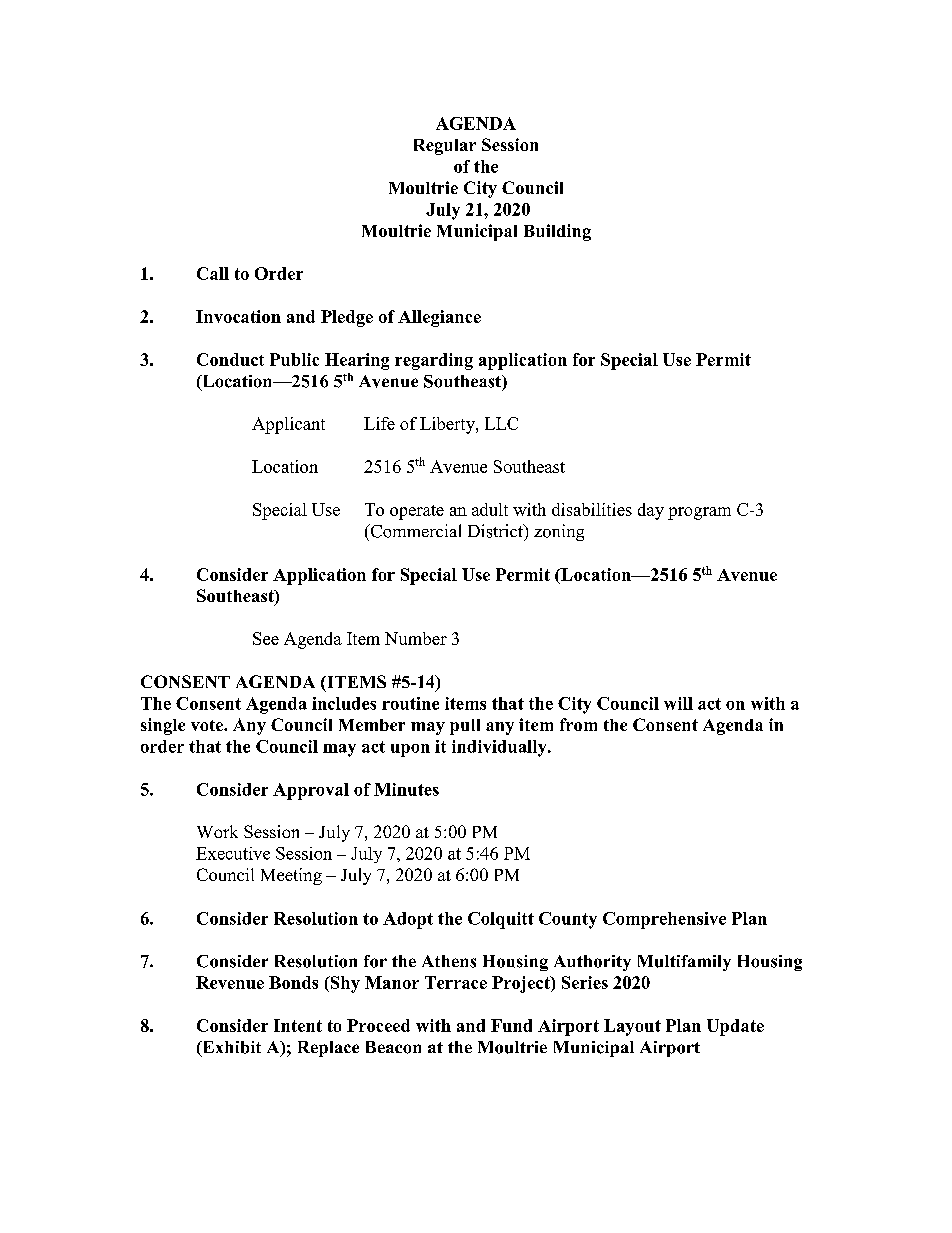 The width and height of the page is (952, 1233). What do you see at coordinates (230, 1048) in the page?
I see `Exhibit` at bounding box center [230, 1048].
